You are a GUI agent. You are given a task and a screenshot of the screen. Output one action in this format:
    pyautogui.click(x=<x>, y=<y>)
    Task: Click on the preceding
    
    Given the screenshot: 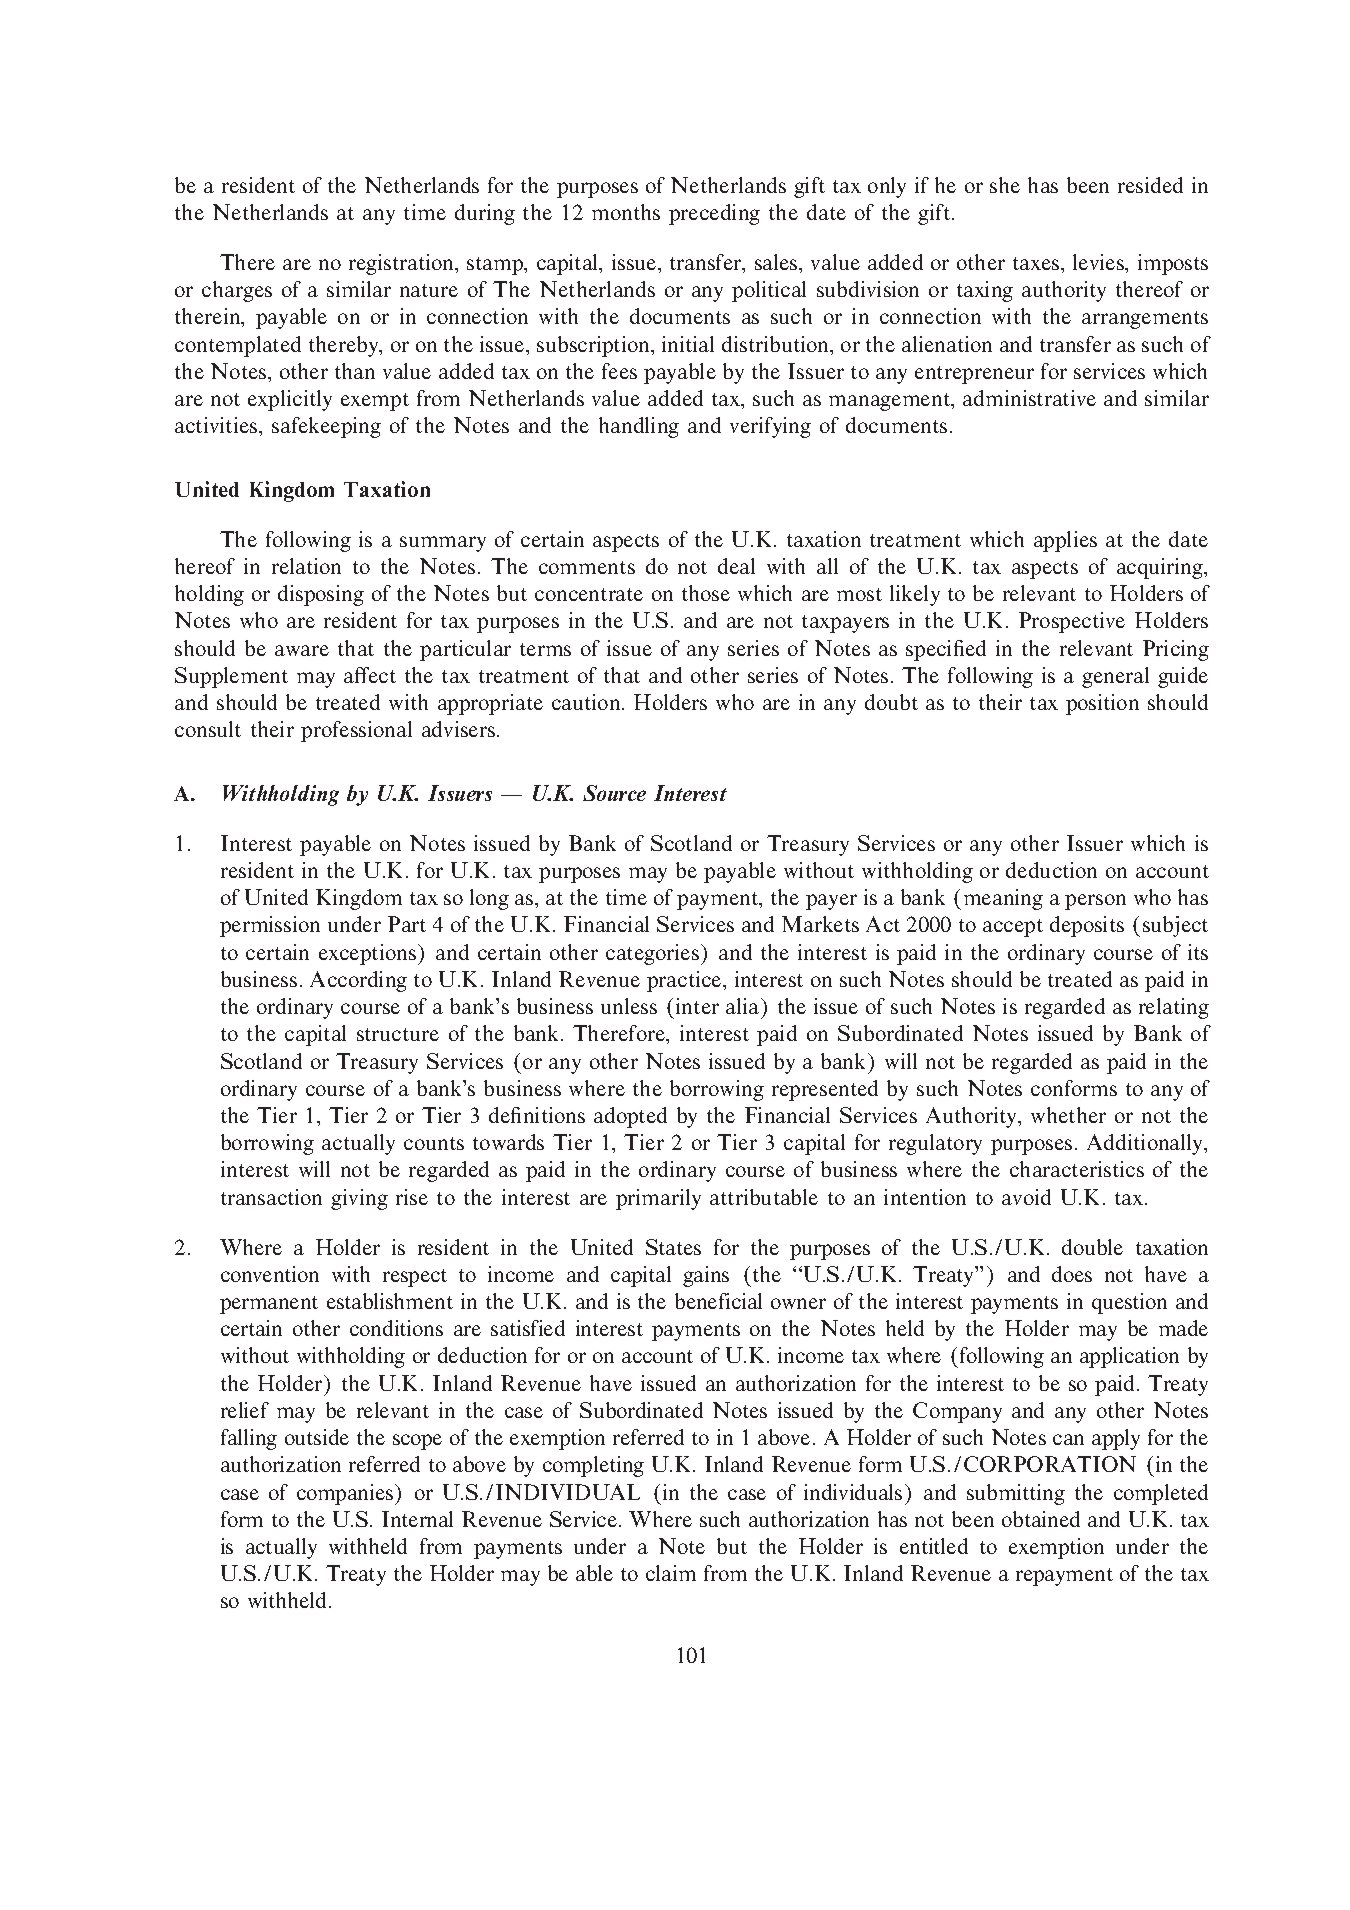 What is the action you would take?
    pyautogui.click(x=714, y=214)
